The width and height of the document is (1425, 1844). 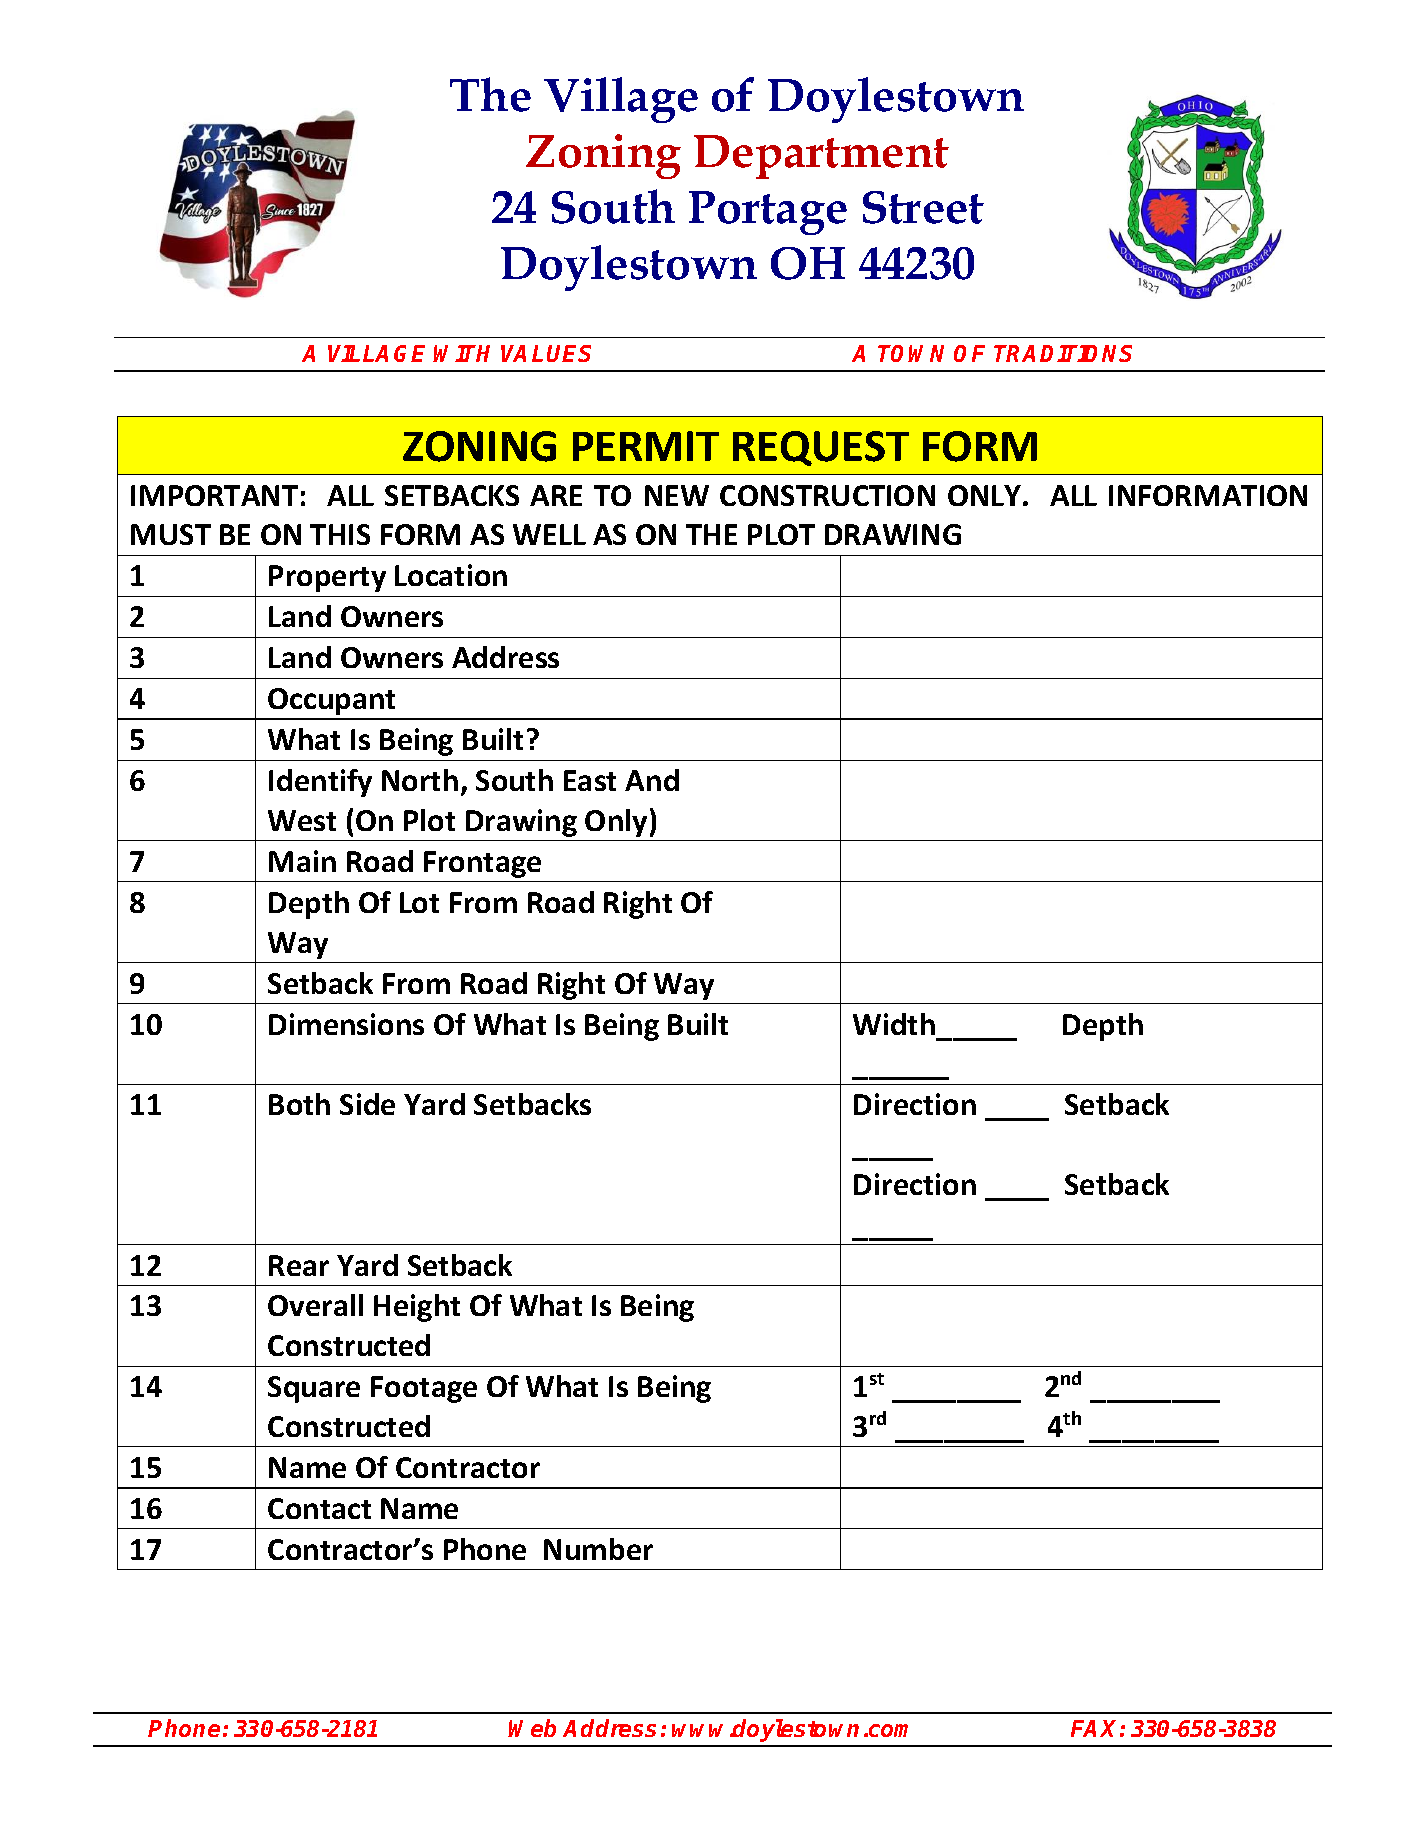 I want to click on Both, so click(x=299, y=1104).
